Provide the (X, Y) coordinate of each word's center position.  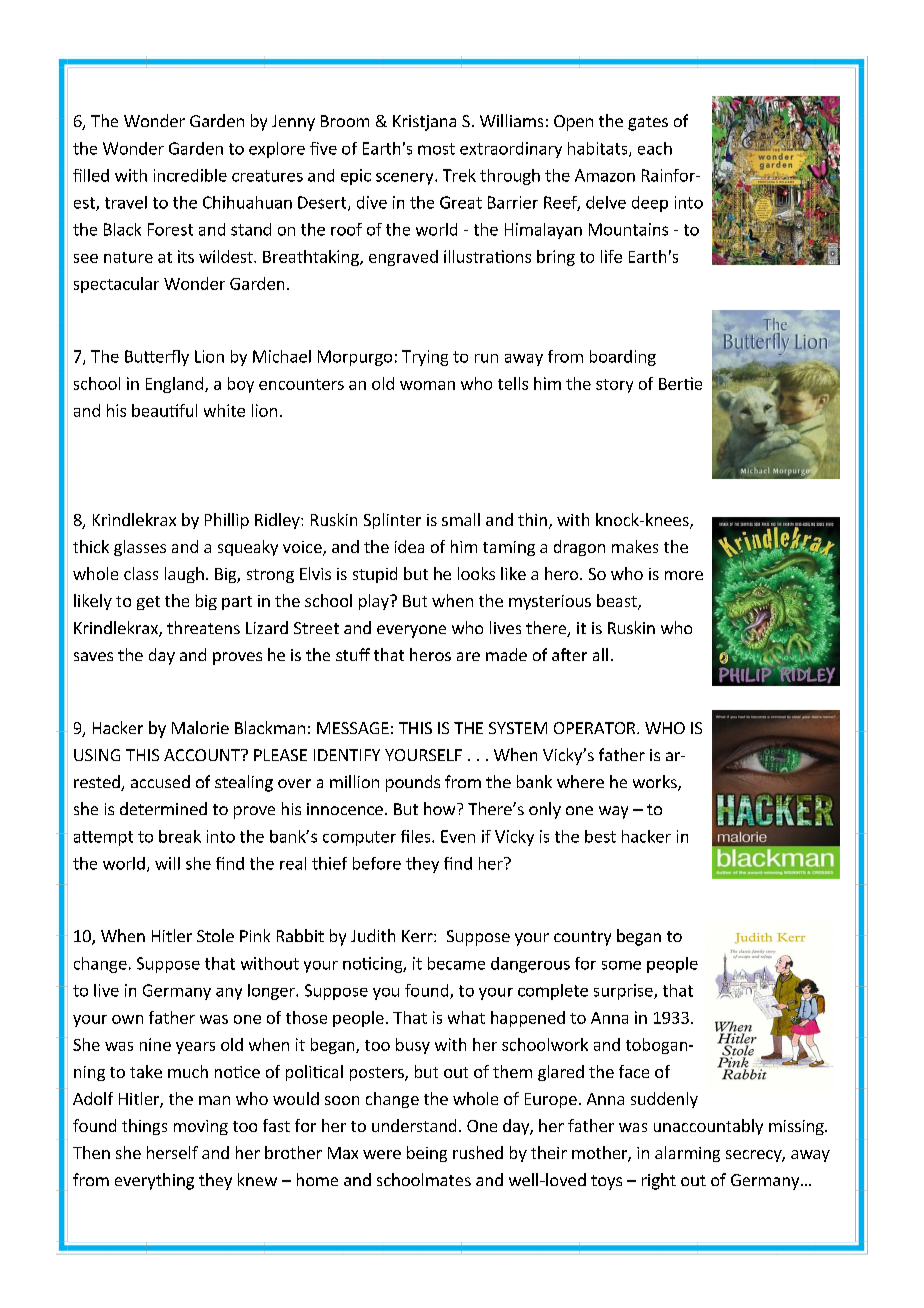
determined (163, 808)
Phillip (227, 521)
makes (635, 546)
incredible (190, 175)
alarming (687, 1154)
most (436, 149)
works (656, 783)
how (441, 808)
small (461, 519)
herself (172, 1152)
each (655, 148)
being (427, 1154)
